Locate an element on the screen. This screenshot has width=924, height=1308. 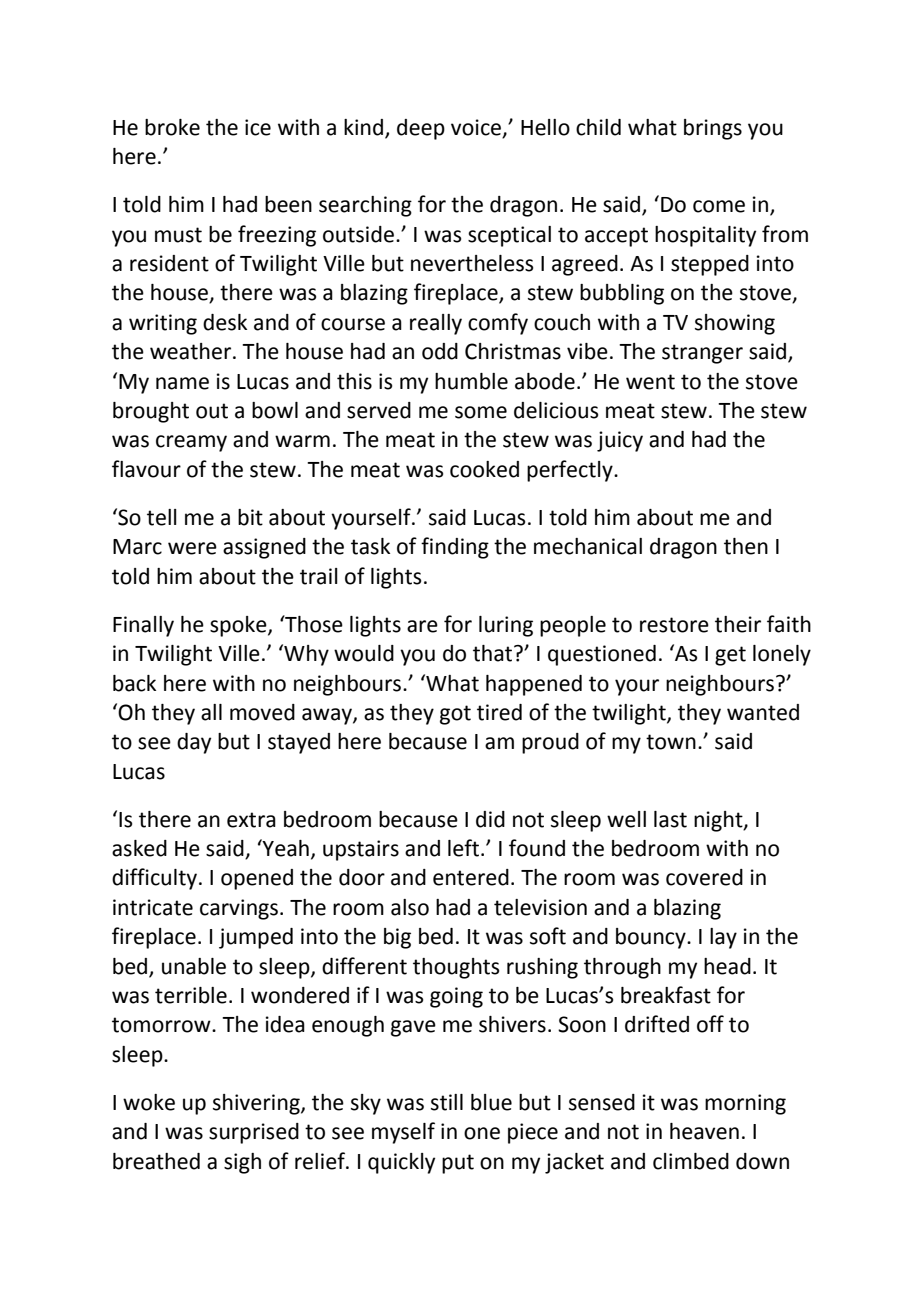
that is located at coordinates (494, 653).
